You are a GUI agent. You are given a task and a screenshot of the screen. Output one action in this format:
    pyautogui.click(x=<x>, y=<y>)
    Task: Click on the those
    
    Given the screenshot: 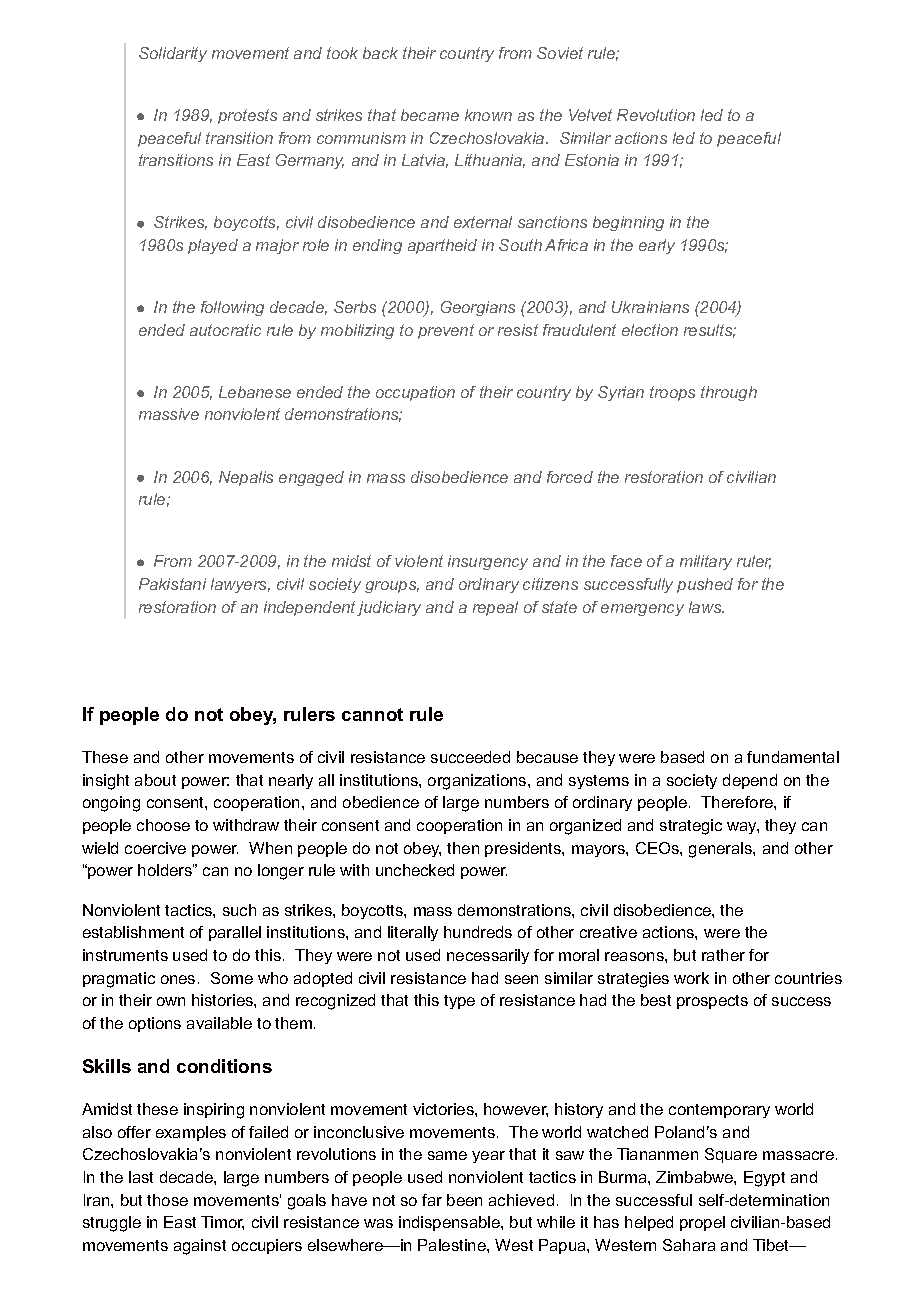 What is the action you would take?
    pyautogui.click(x=167, y=1200)
